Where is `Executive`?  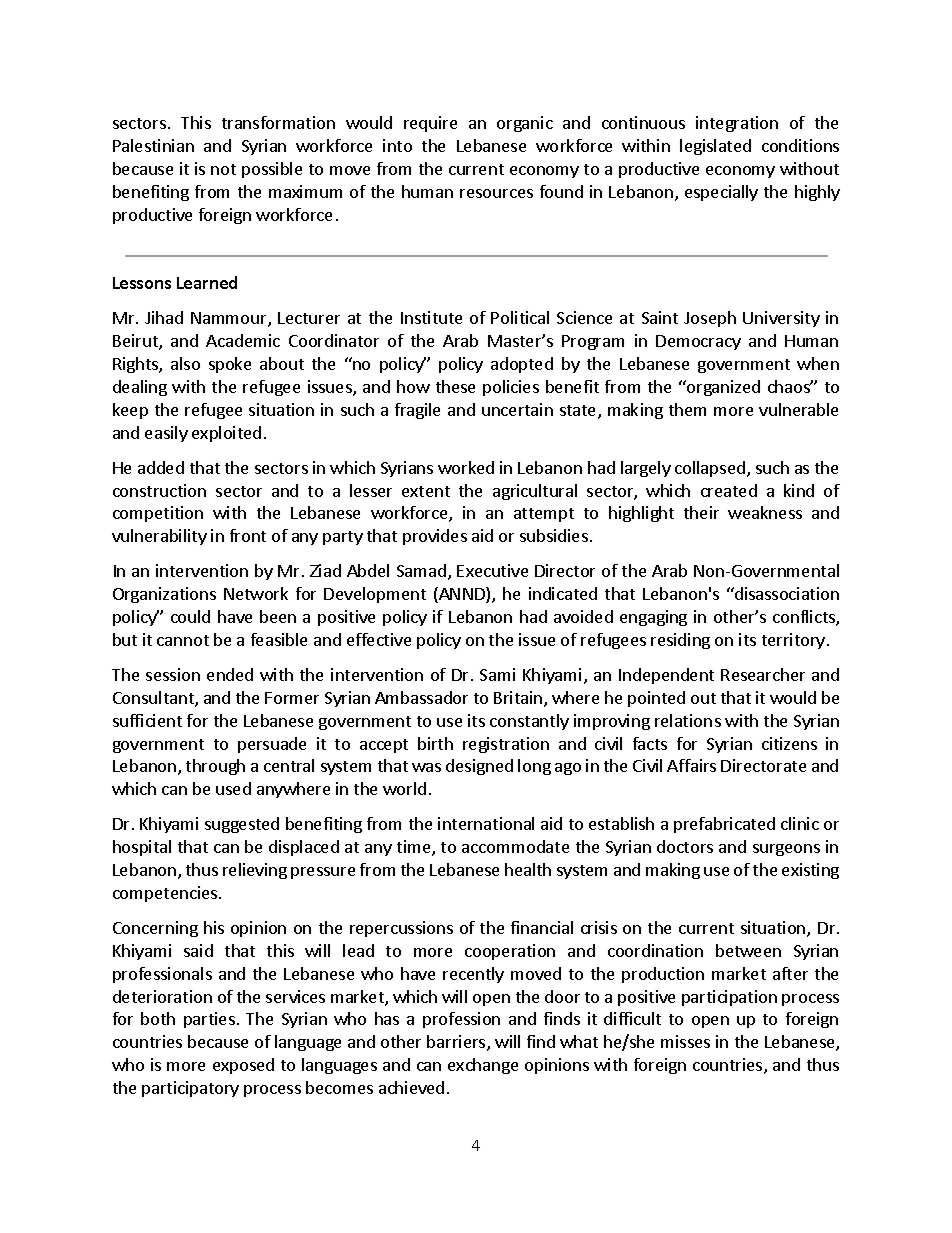
Executive is located at coordinates (492, 570).
